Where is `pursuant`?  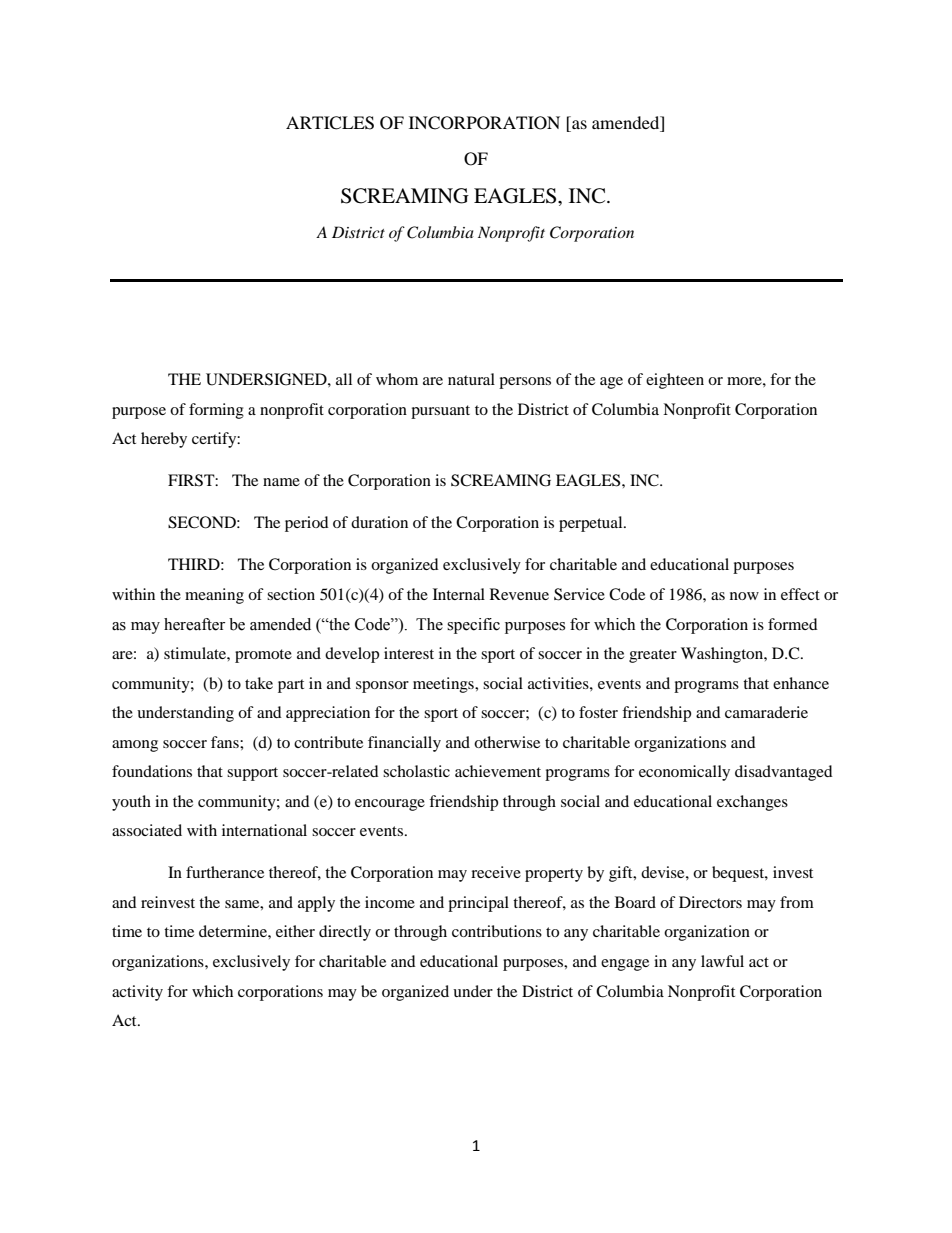 pursuant is located at coordinates (440, 412).
